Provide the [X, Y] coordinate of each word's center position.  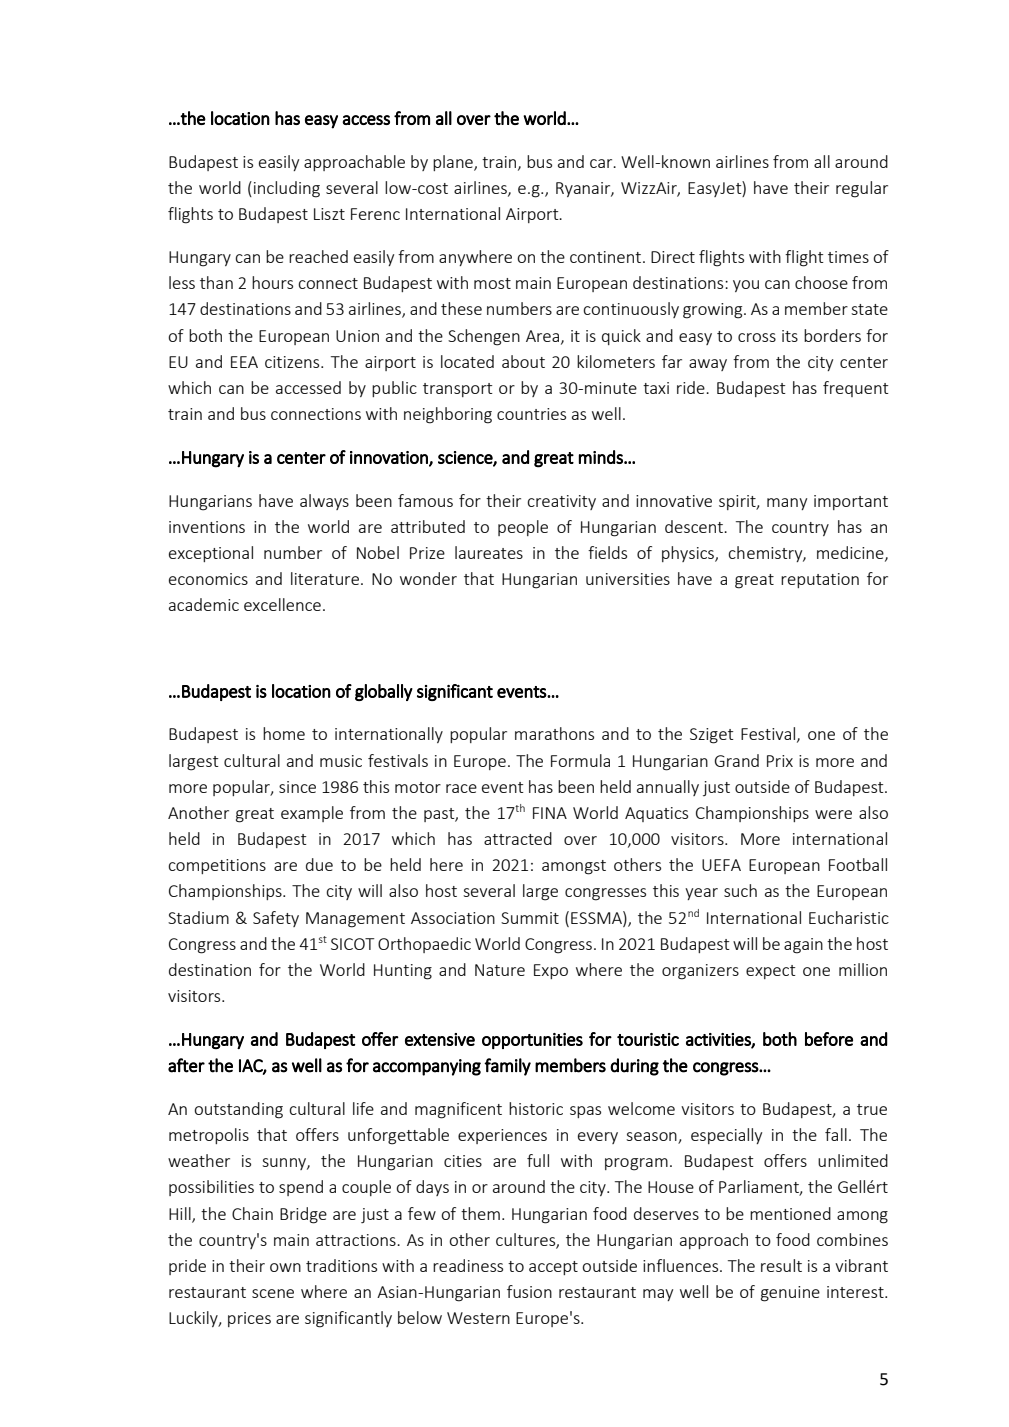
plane [454, 163]
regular [862, 189]
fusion [529, 1291]
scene [273, 1293]
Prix [780, 761]
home [284, 733]
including [287, 189]
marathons [554, 733]
